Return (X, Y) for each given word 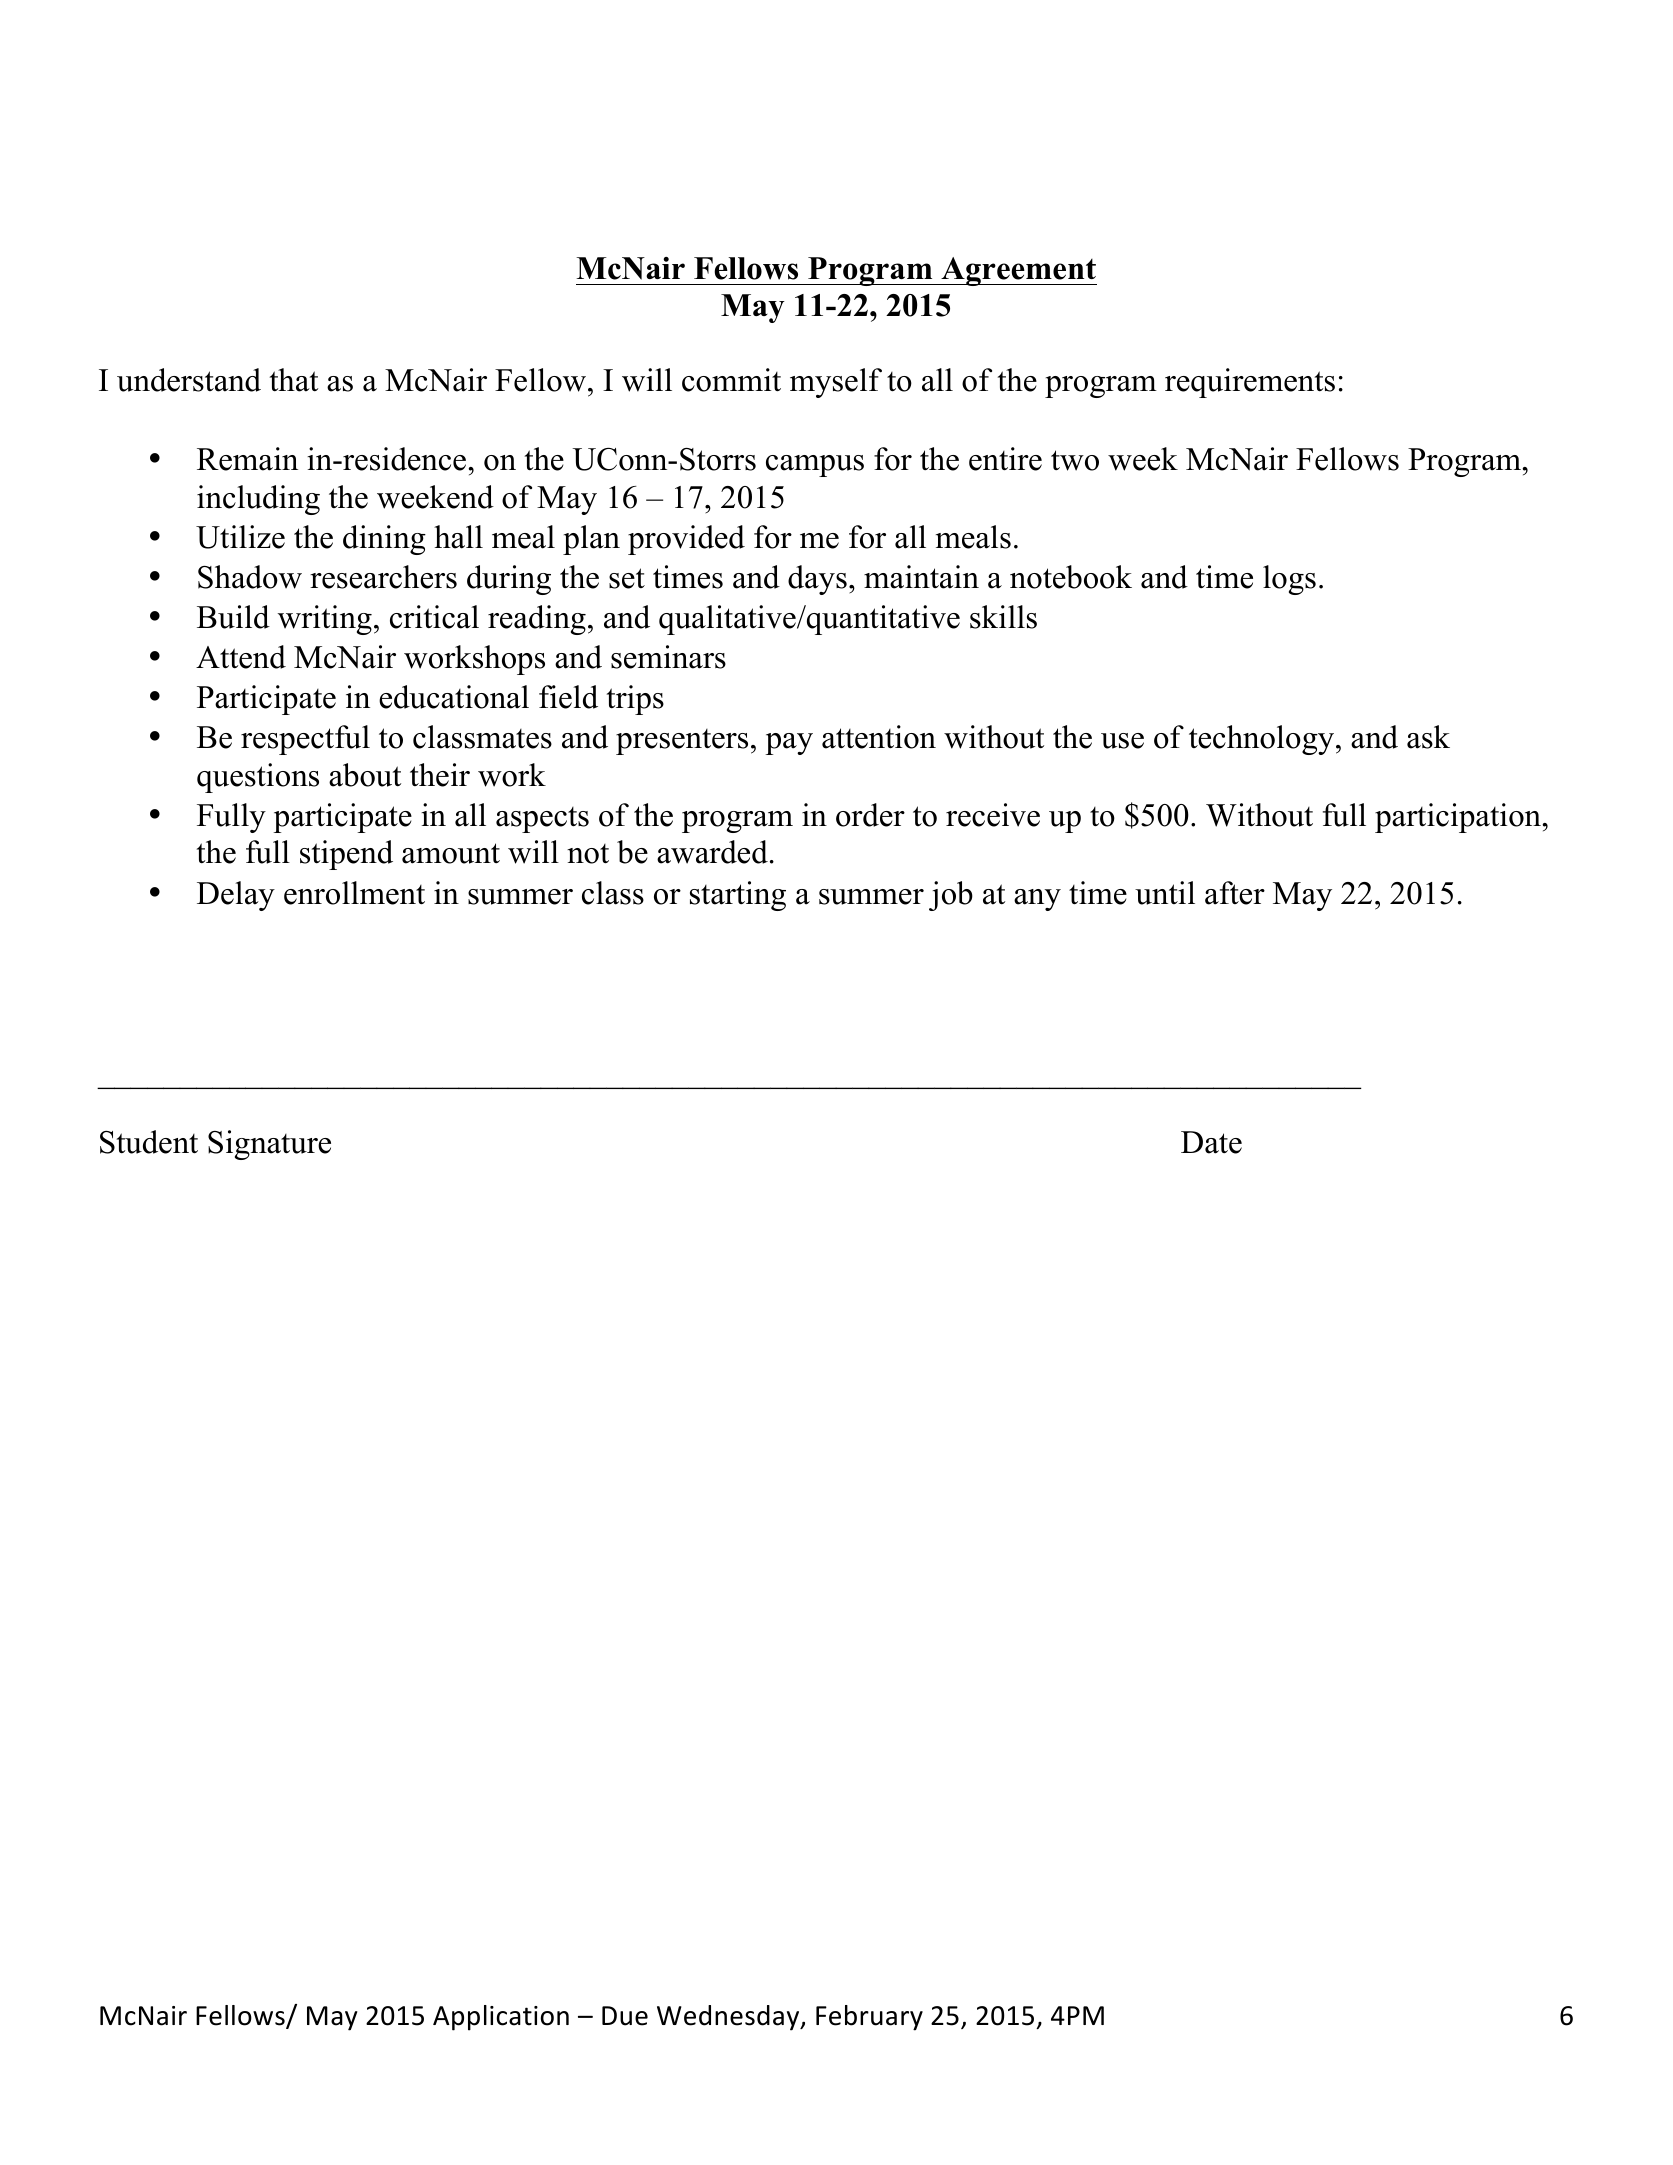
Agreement (1018, 271)
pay (789, 744)
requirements (1250, 383)
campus (815, 466)
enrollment (354, 893)
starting (738, 896)
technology (1263, 740)
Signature (269, 1145)
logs (1289, 580)
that (294, 380)
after (1235, 893)
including (258, 500)
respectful (305, 740)
